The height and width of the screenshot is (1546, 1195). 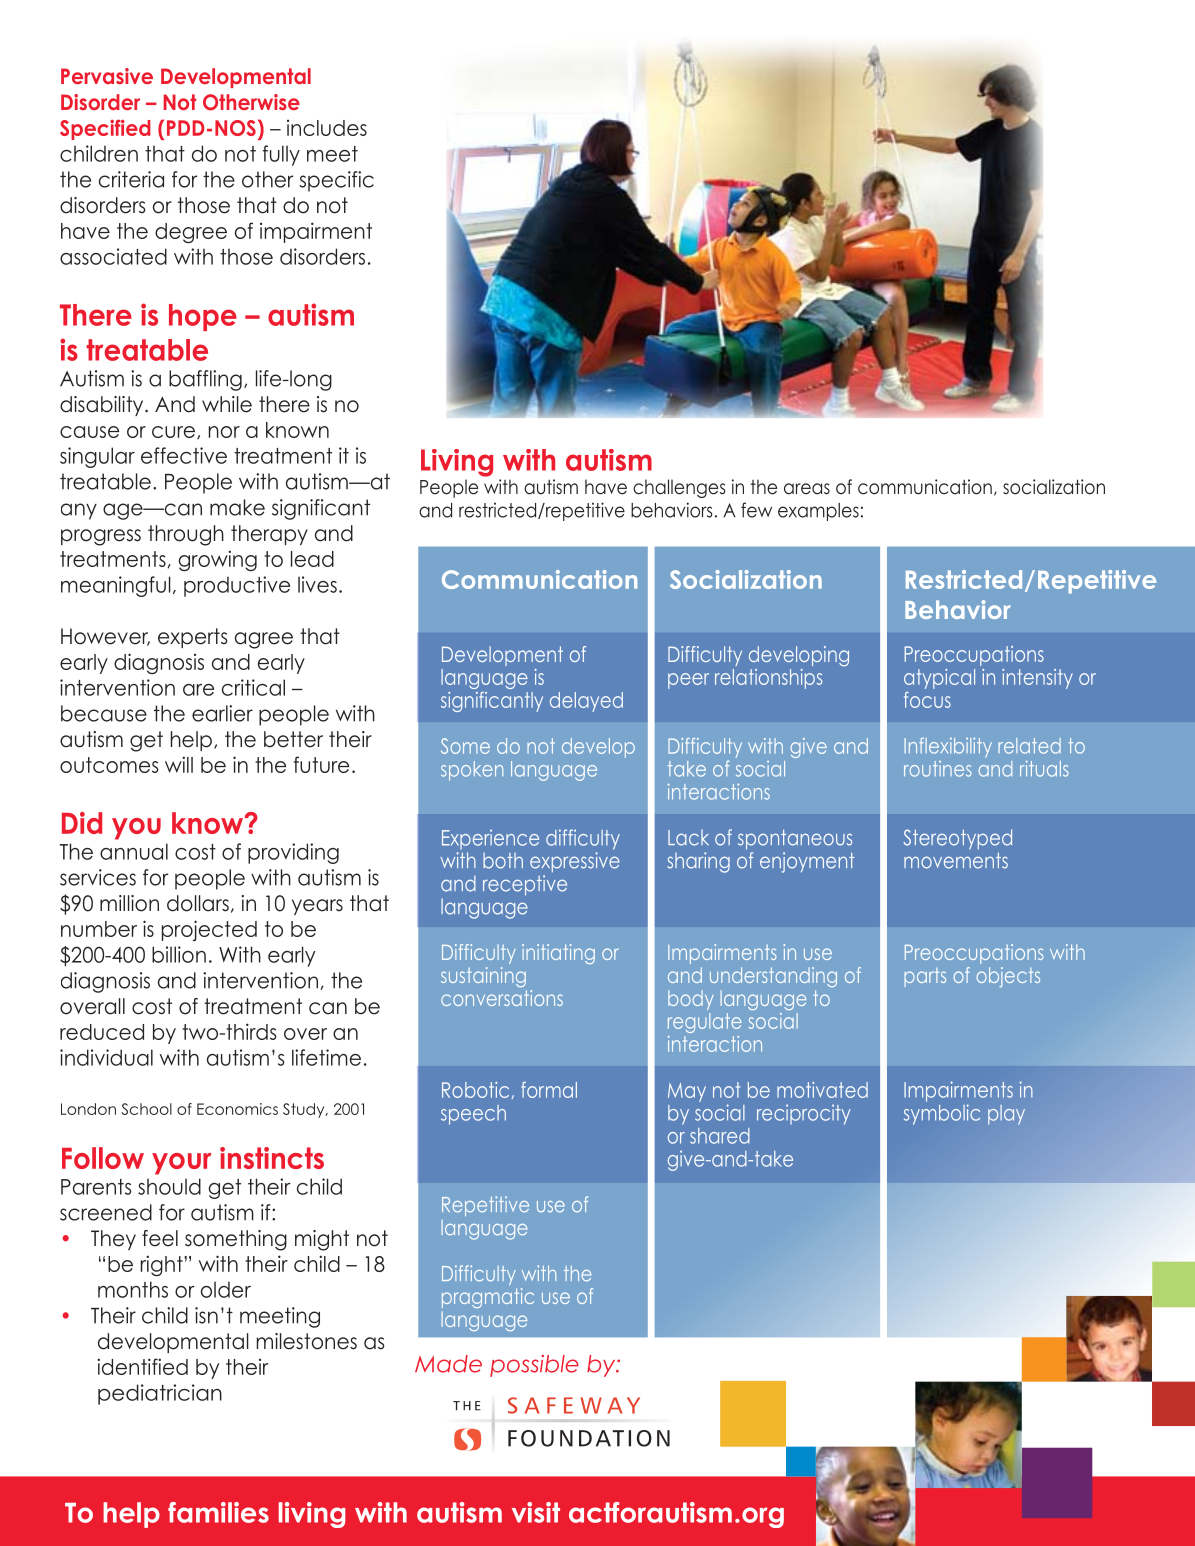 I want to click on parts, so click(x=925, y=977).
